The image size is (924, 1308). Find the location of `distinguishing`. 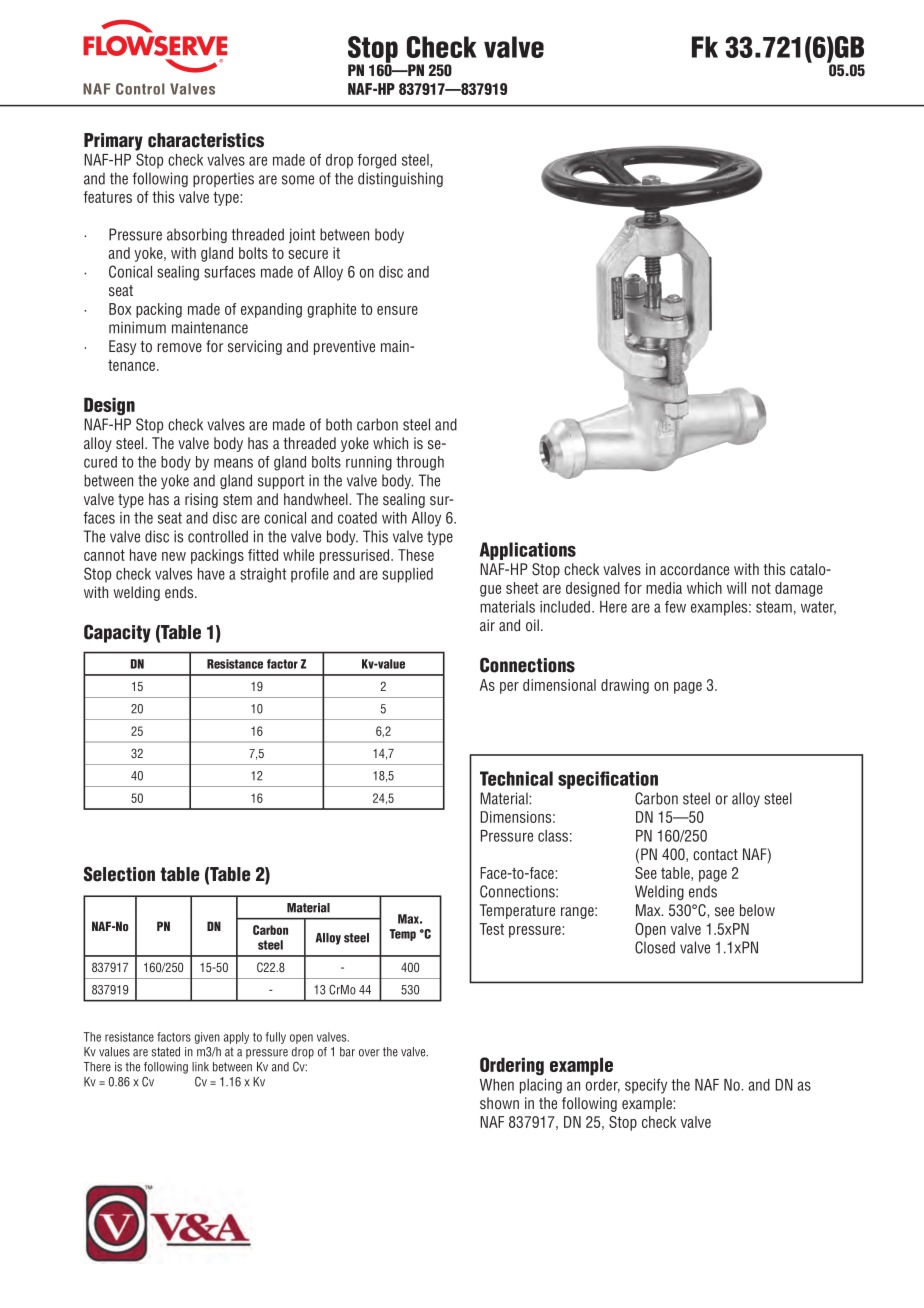

distinguishing is located at coordinates (400, 179).
